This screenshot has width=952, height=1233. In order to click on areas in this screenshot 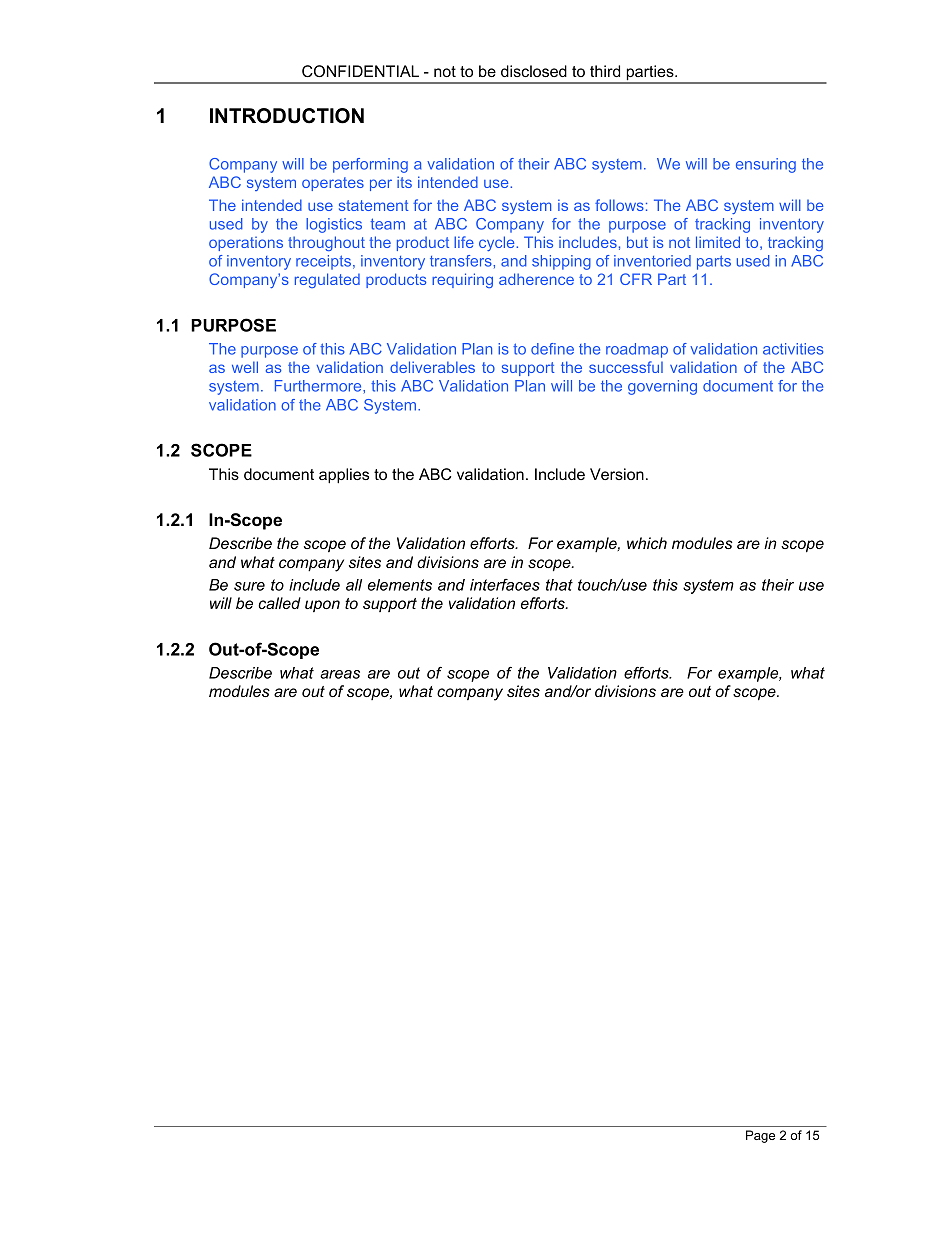, I will do `click(340, 674)`.
